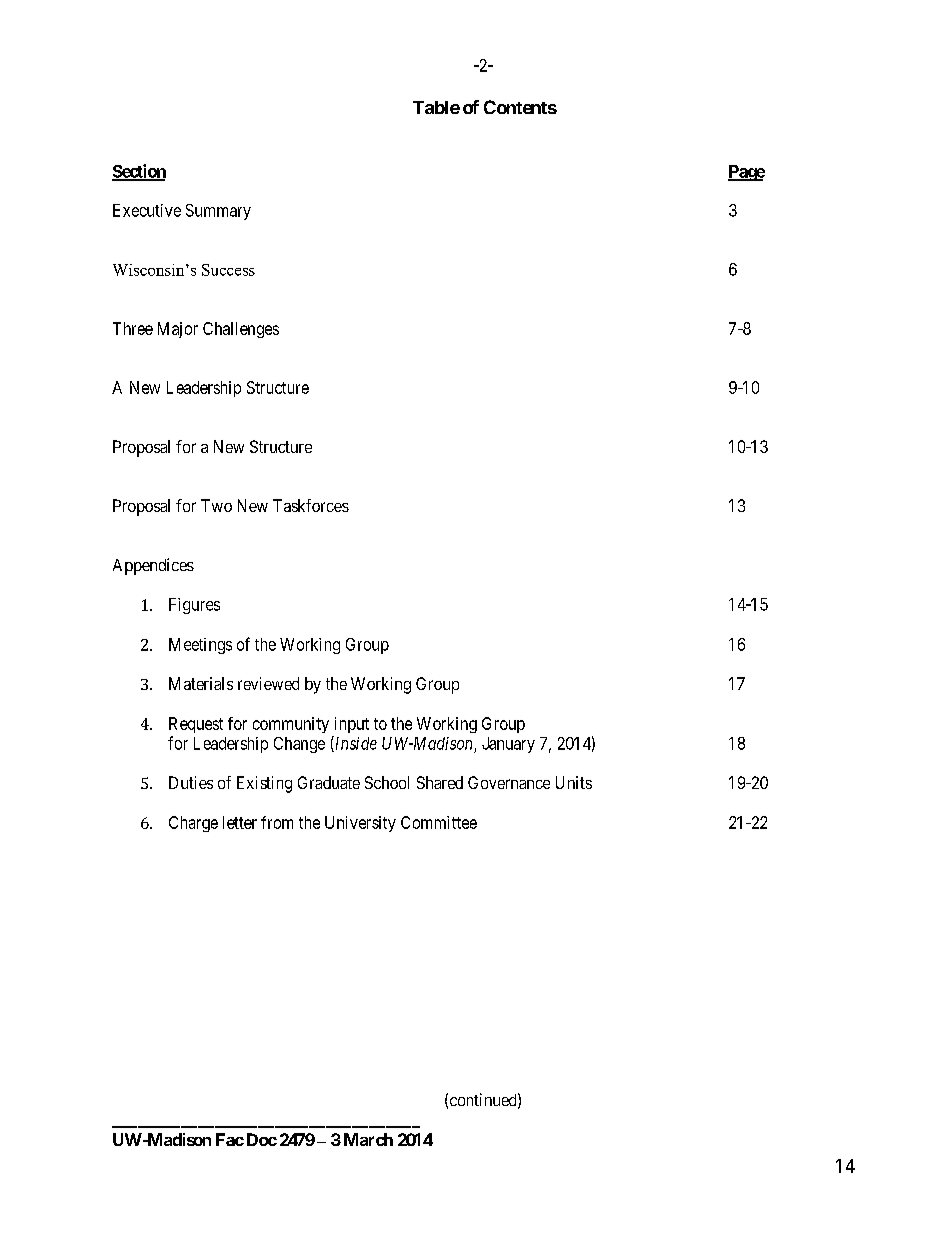  I want to click on Success, so click(228, 270).
